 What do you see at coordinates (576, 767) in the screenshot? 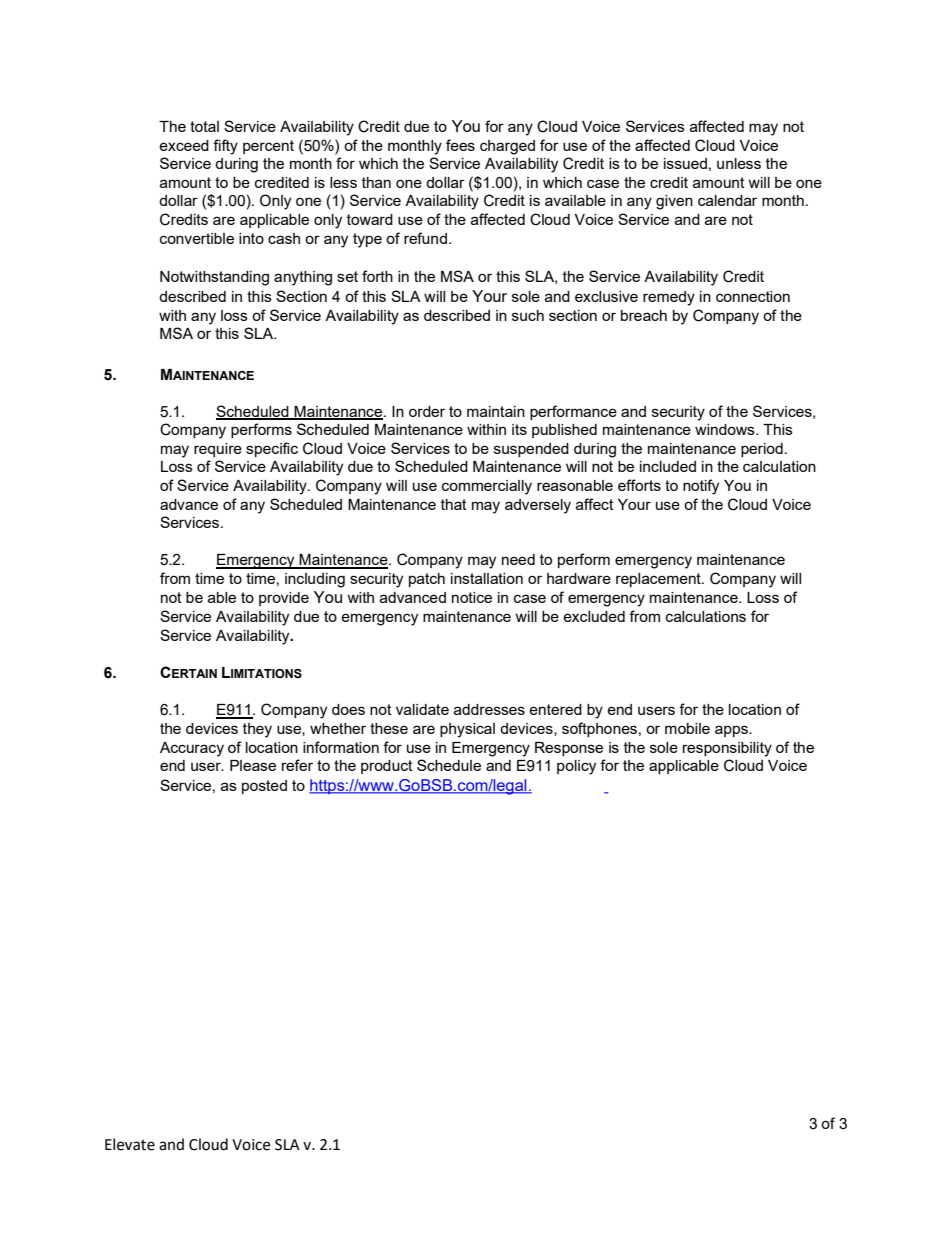
I see `policy` at bounding box center [576, 767].
